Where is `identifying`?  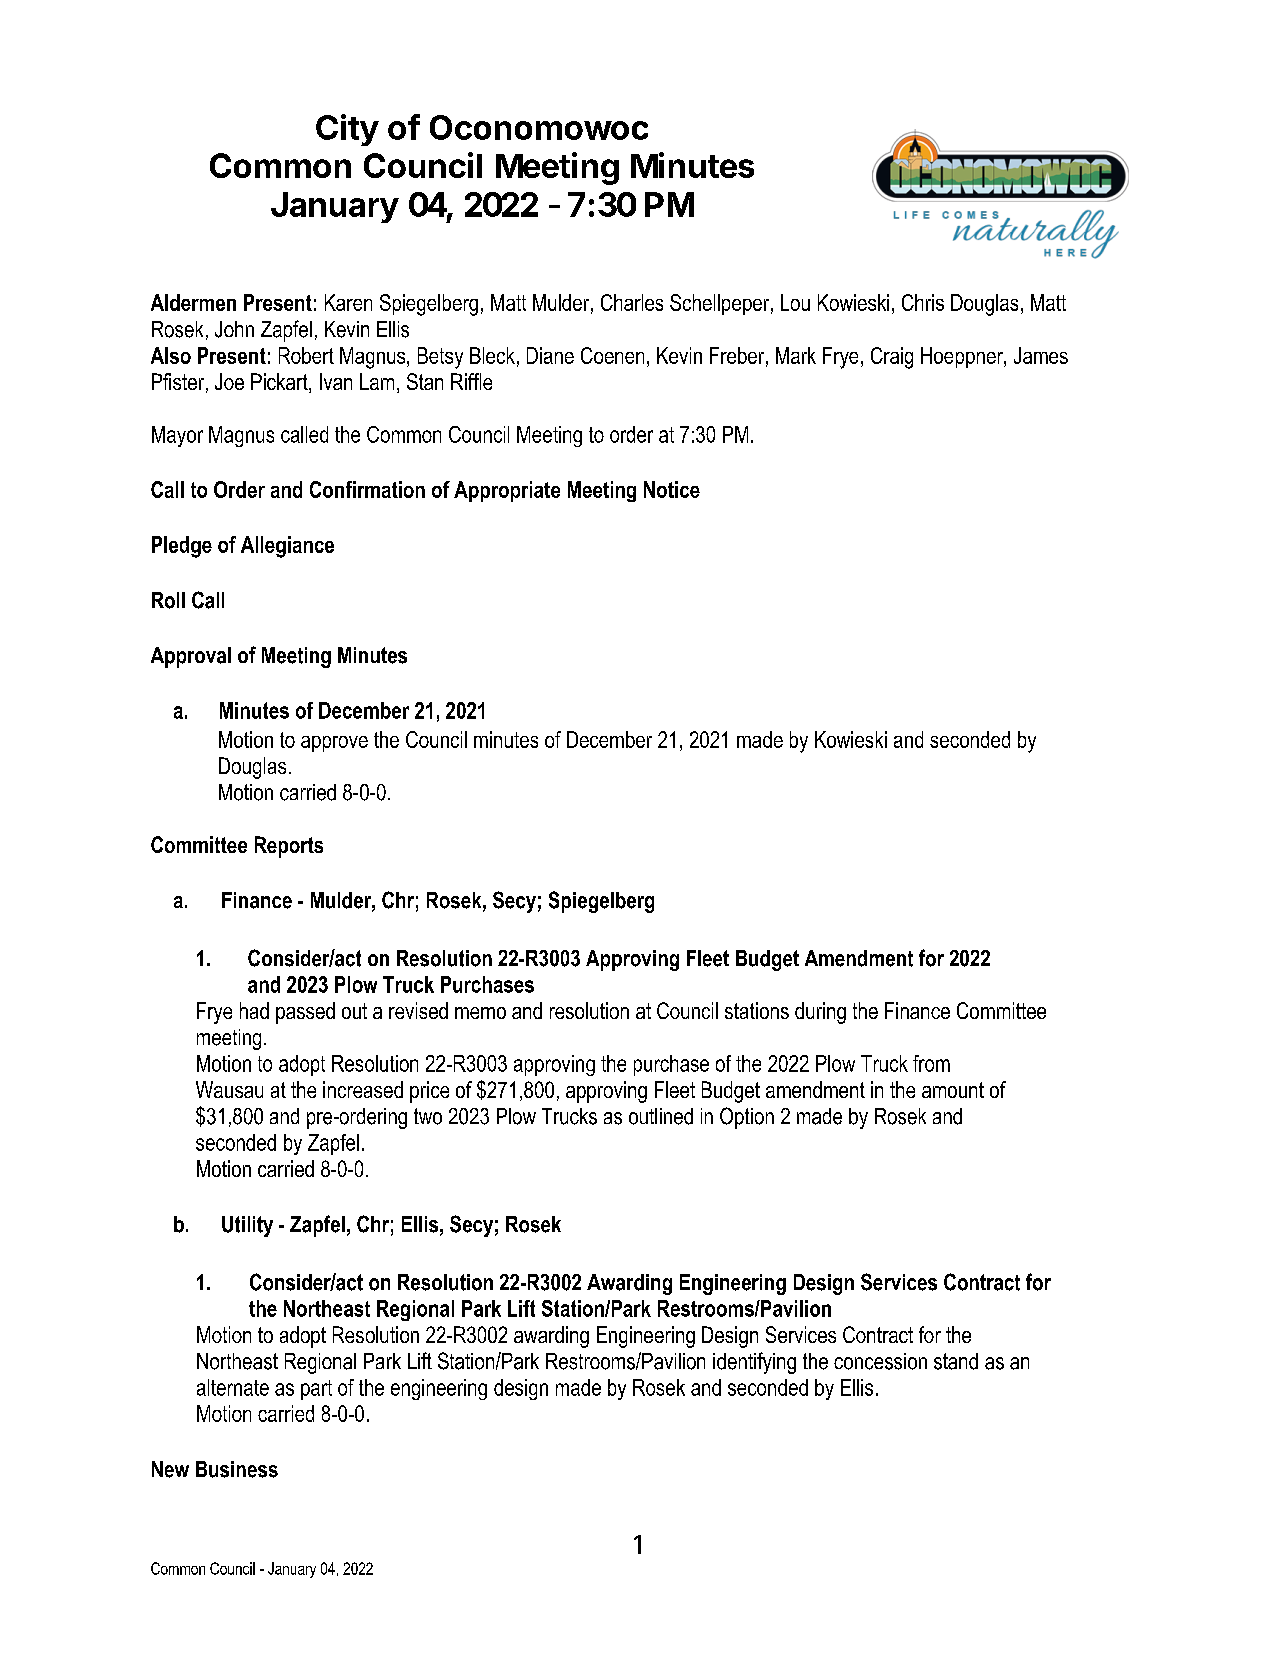 identifying is located at coordinates (754, 1363).
